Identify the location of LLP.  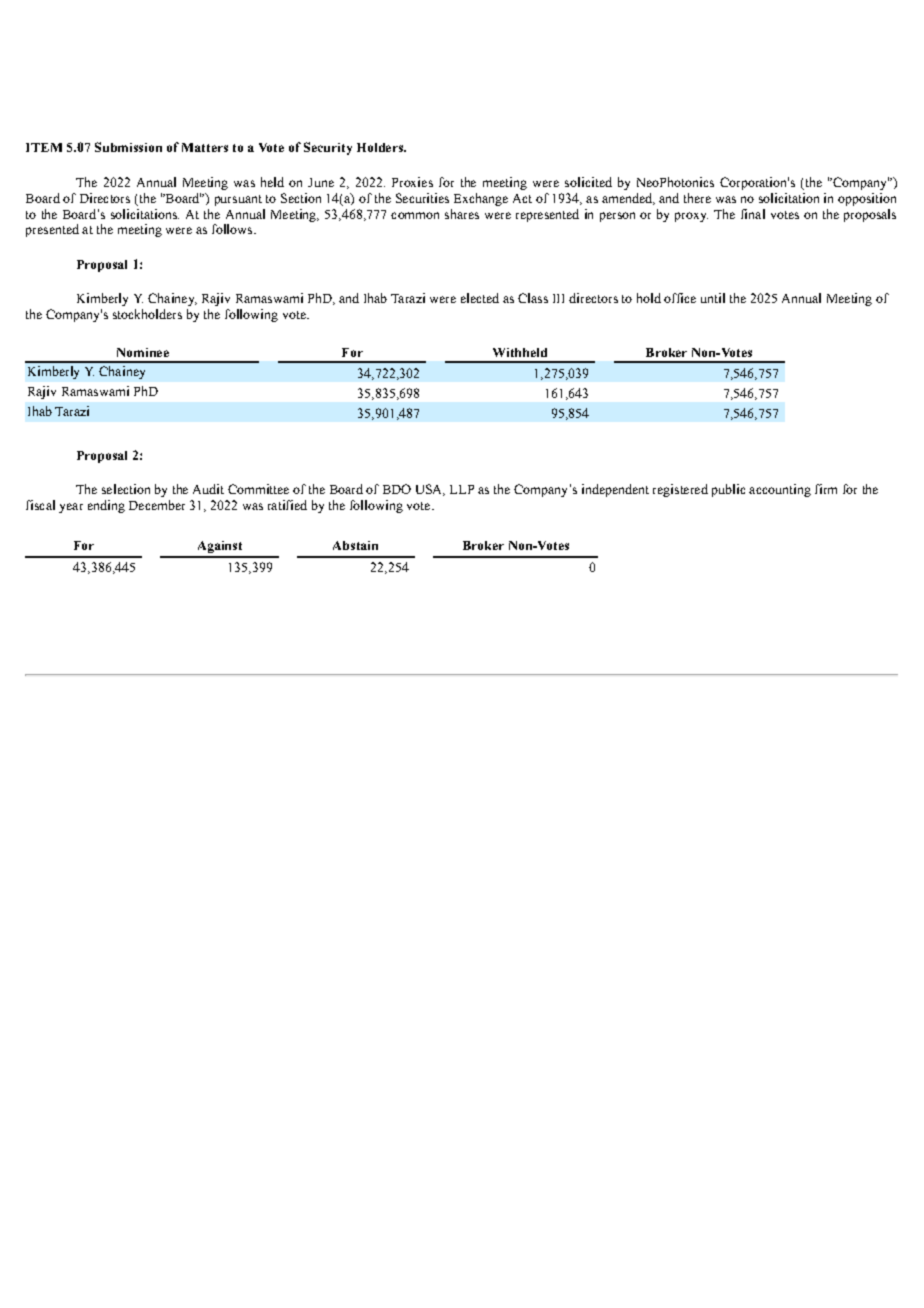
(462, 489).
